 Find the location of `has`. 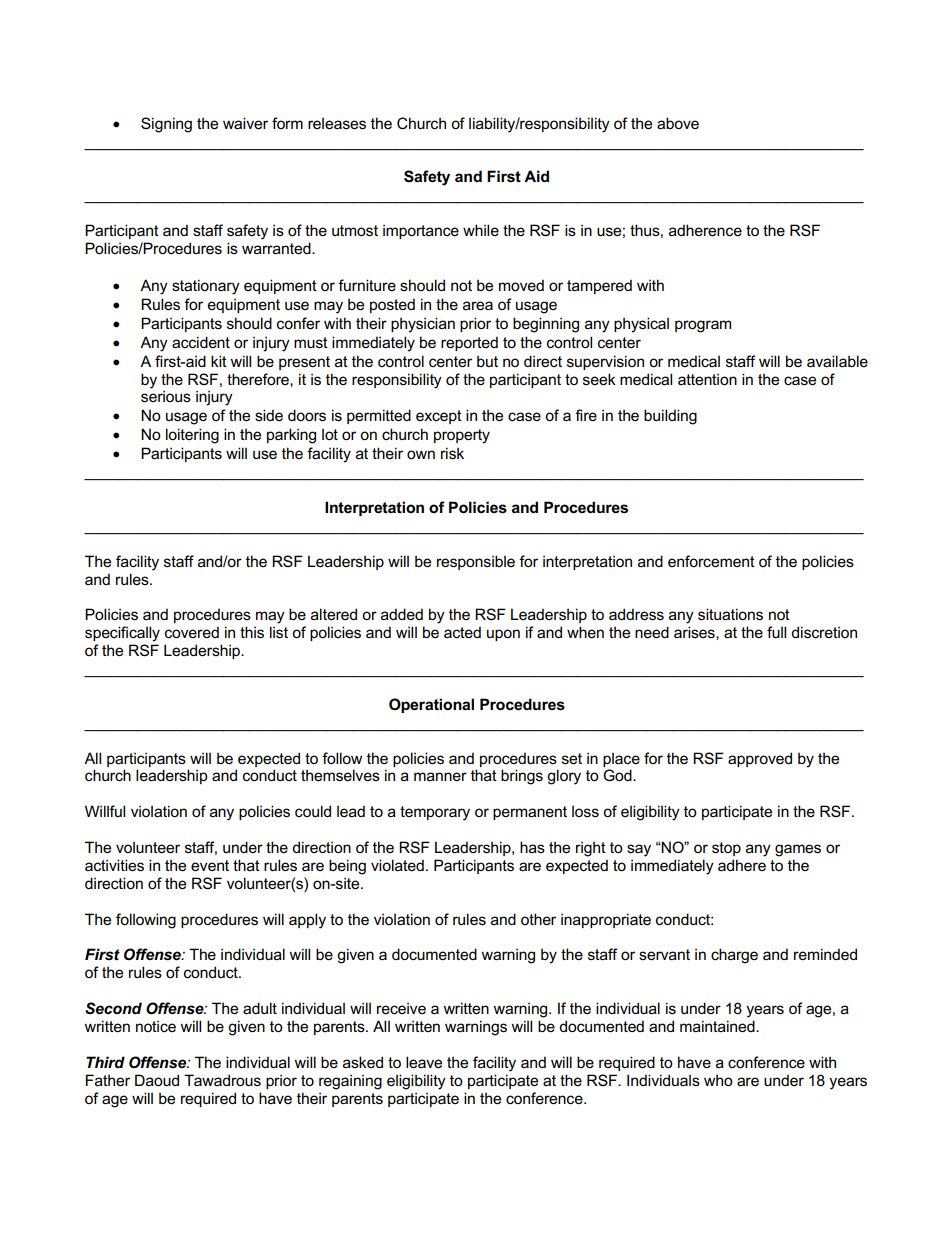

has is located at coordinates (532, 847).
